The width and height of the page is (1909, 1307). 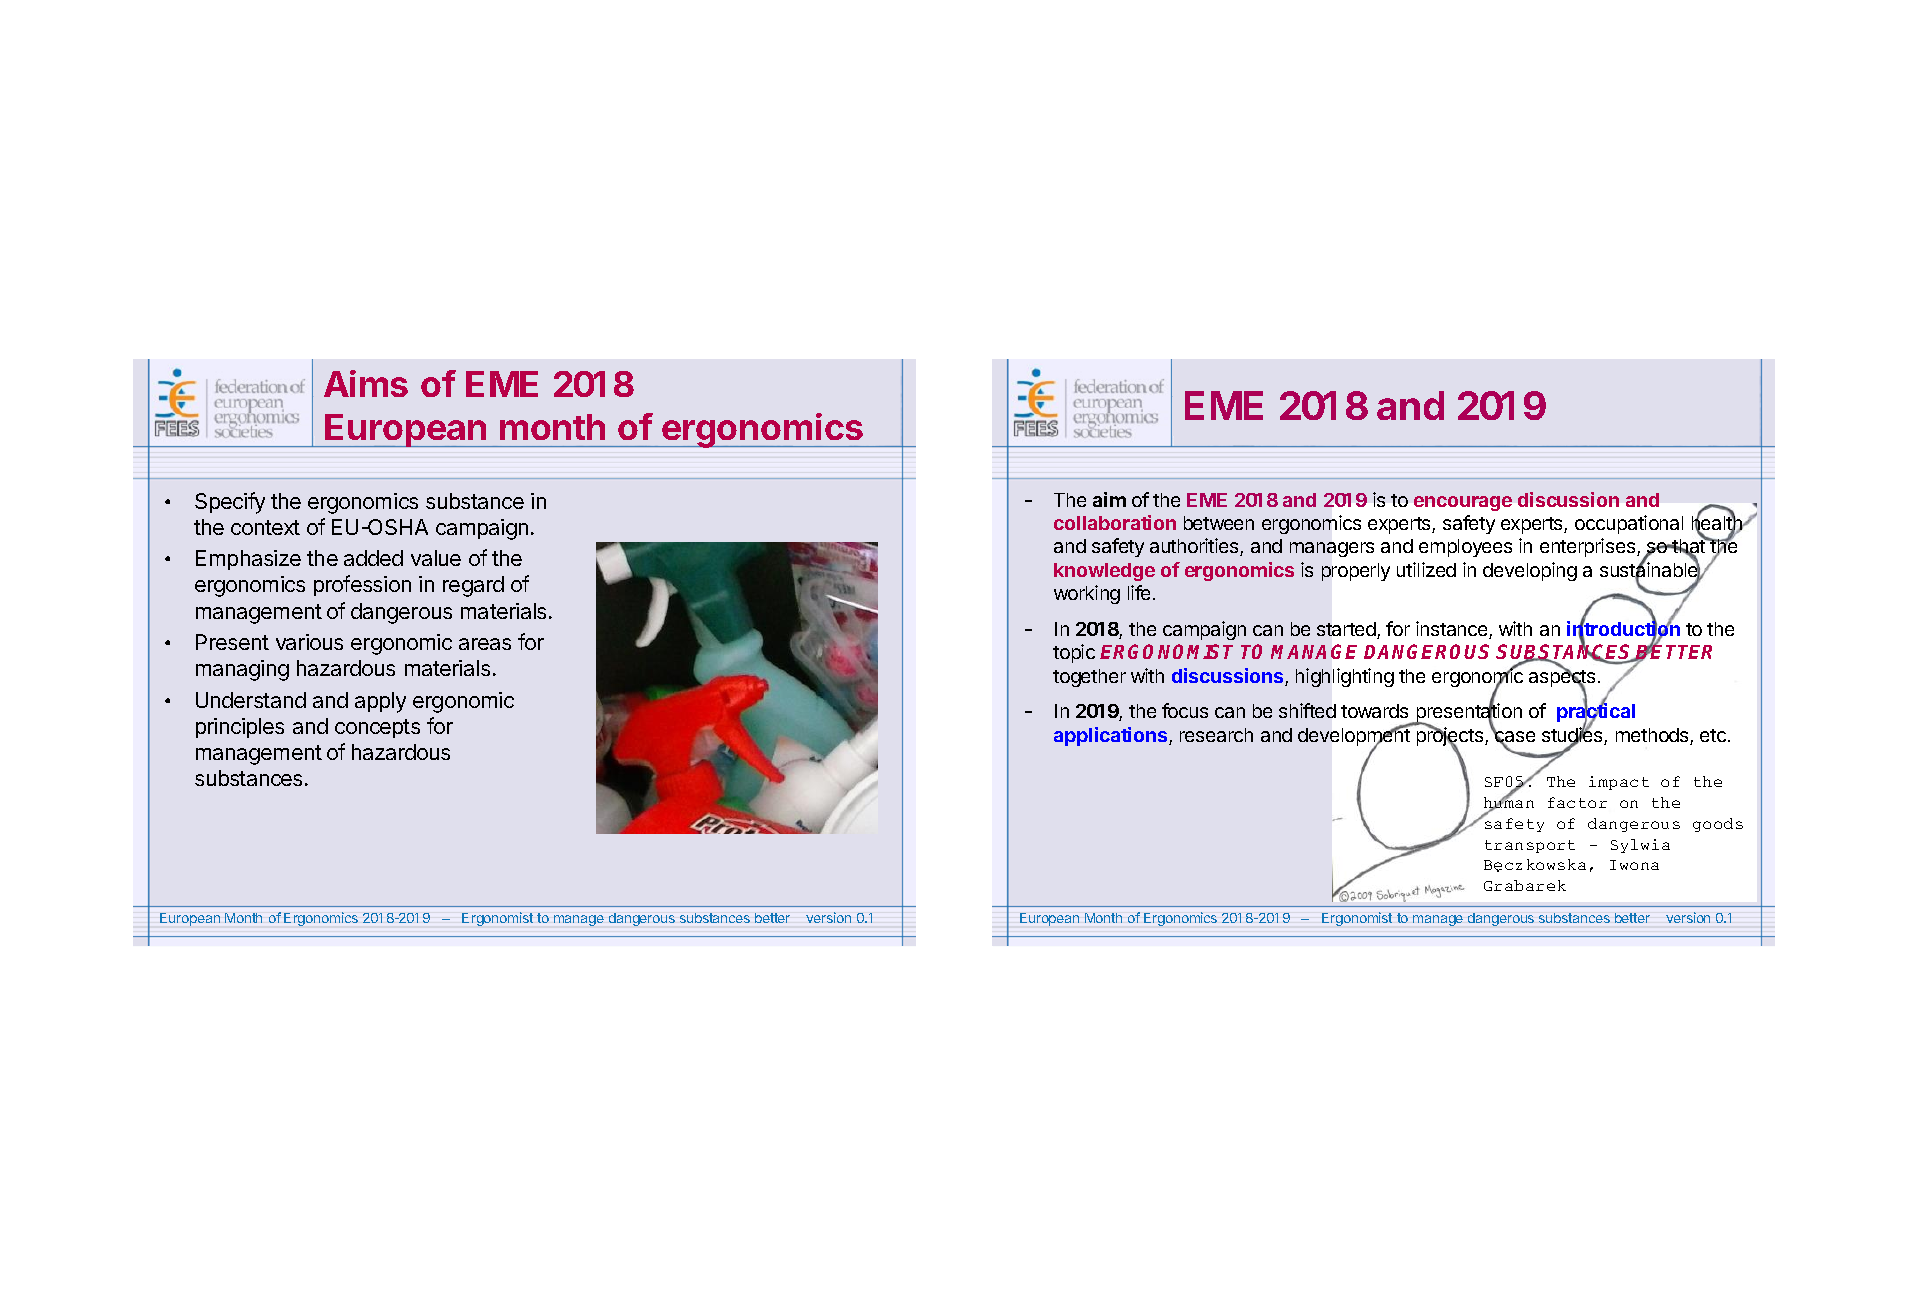 What do you see at coordinates (1463, 503) in the page?
I see `encourage` at bounding box center [1463, 503].
